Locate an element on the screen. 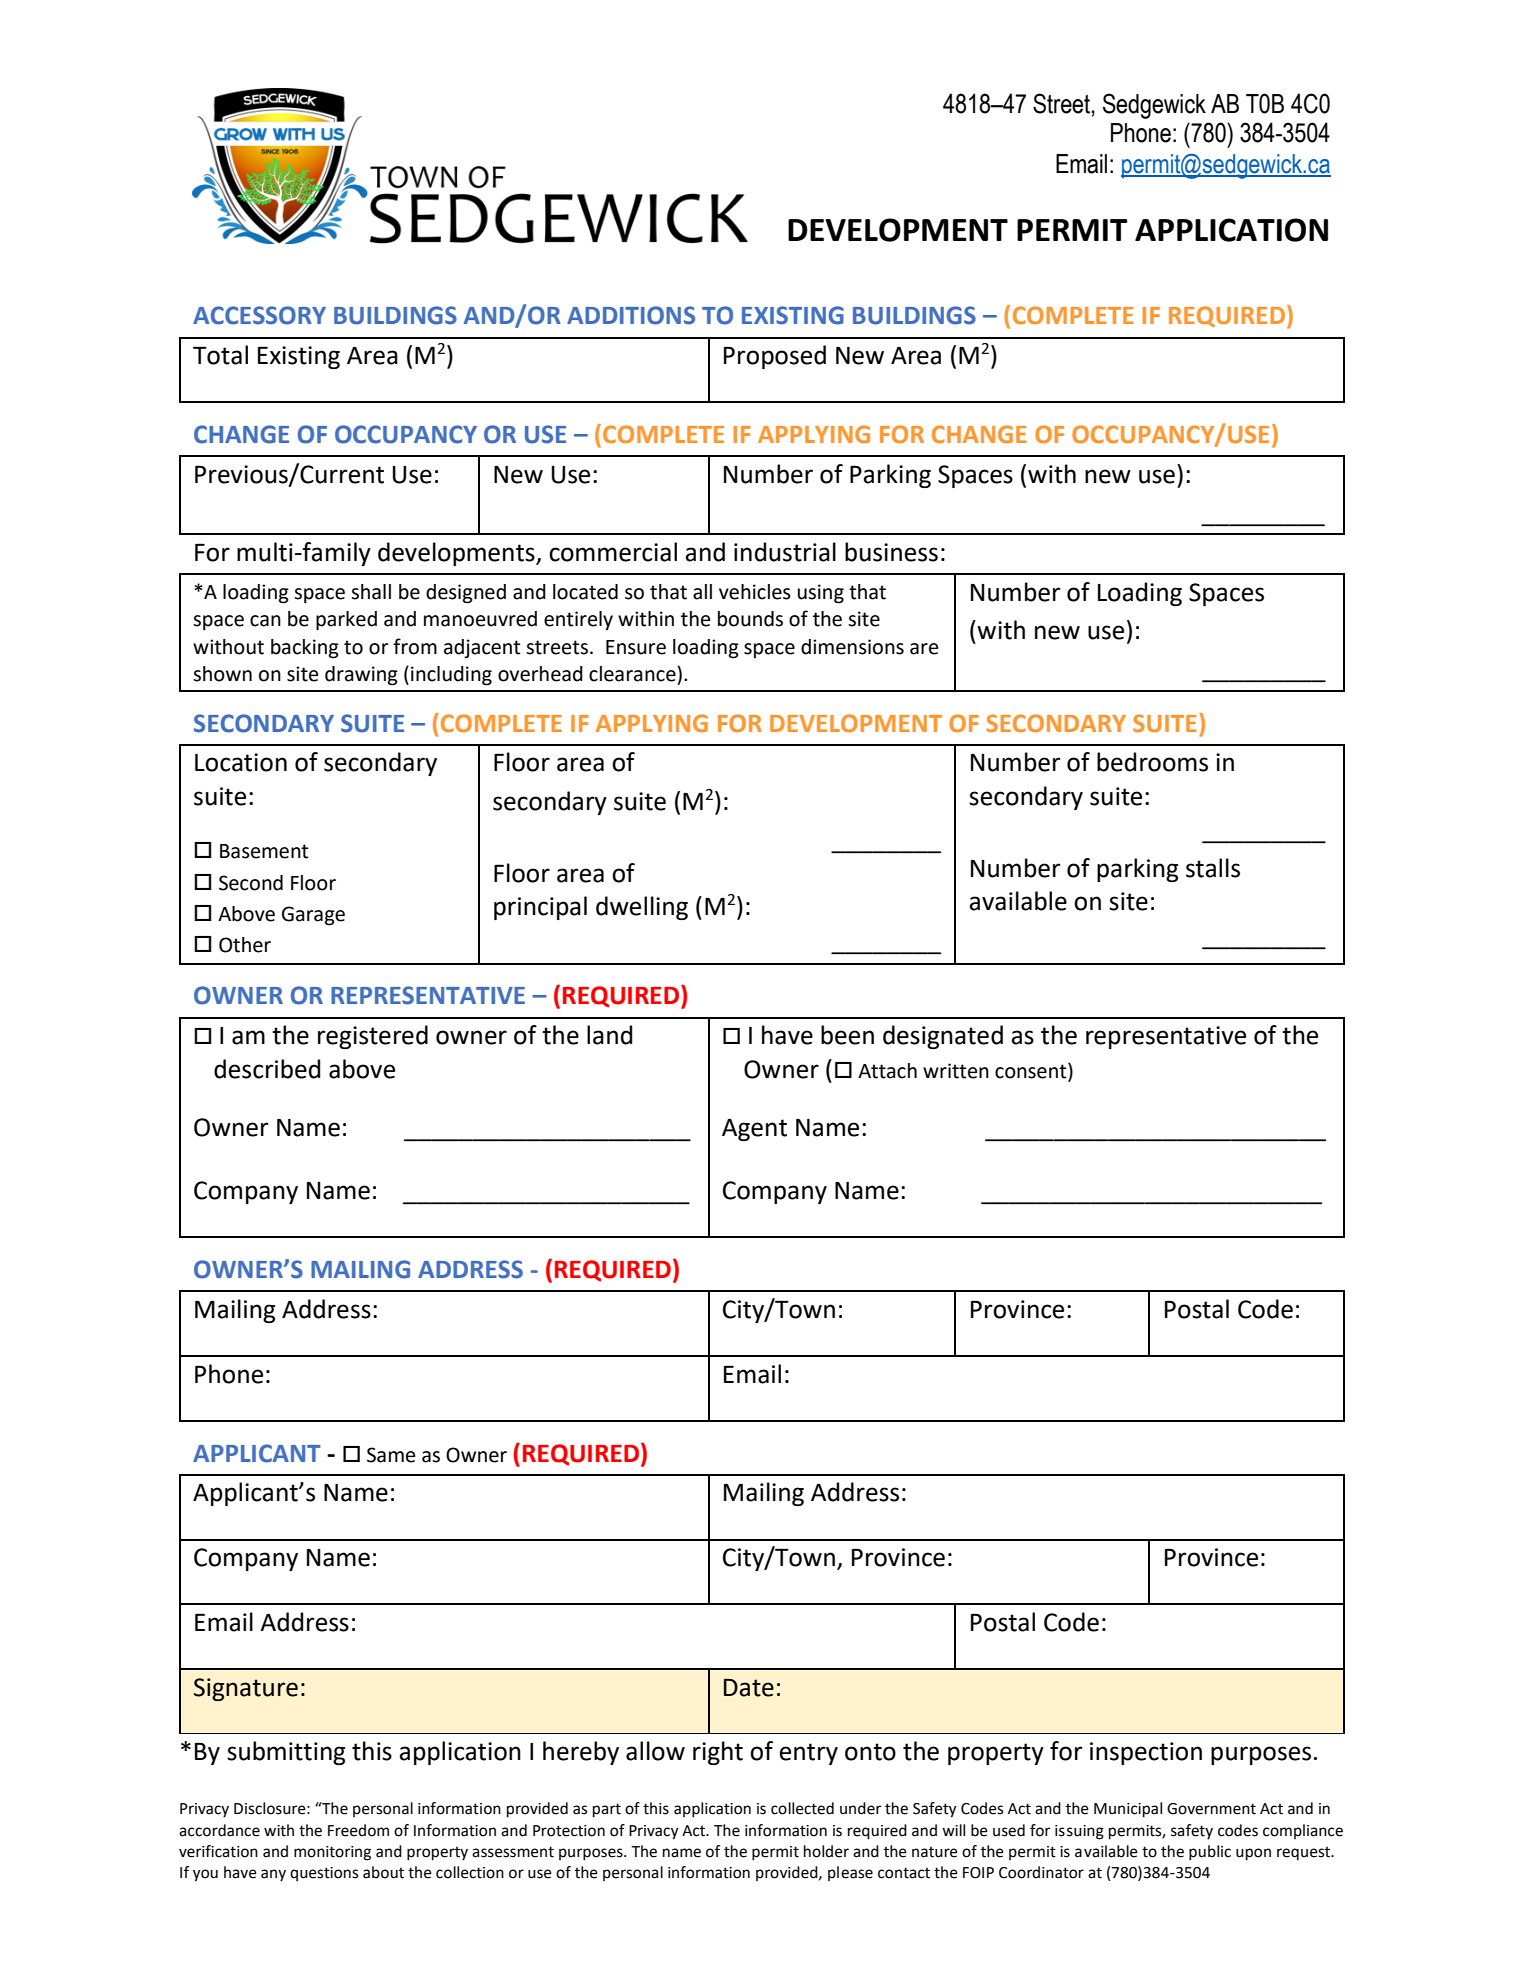 The image size is (1523, 1971). Freedom is located at coordinates (358, 1830).
